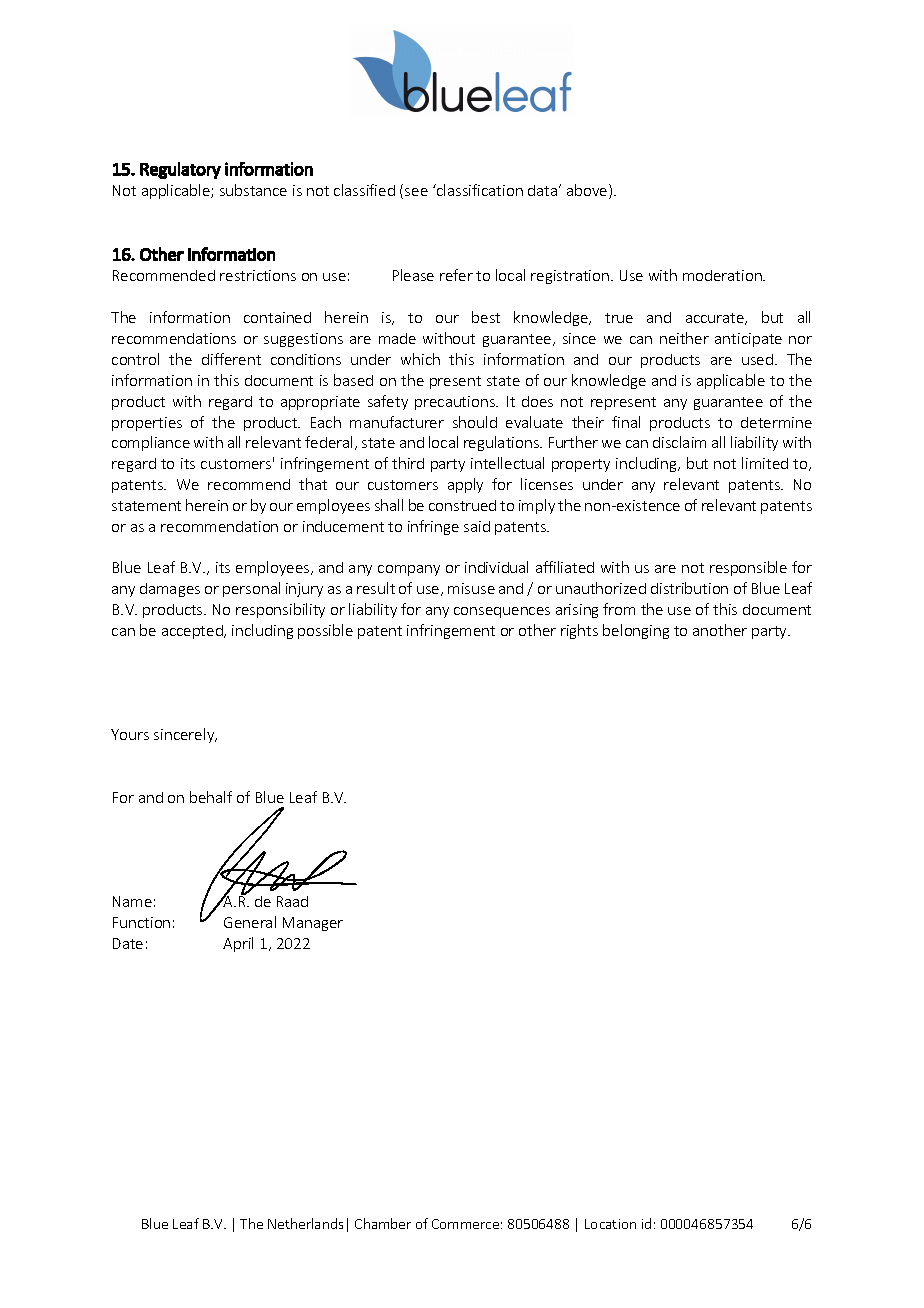 The width and height of the screenshot is (924, 1308). I want to click on belonging, so click(636, 631).
